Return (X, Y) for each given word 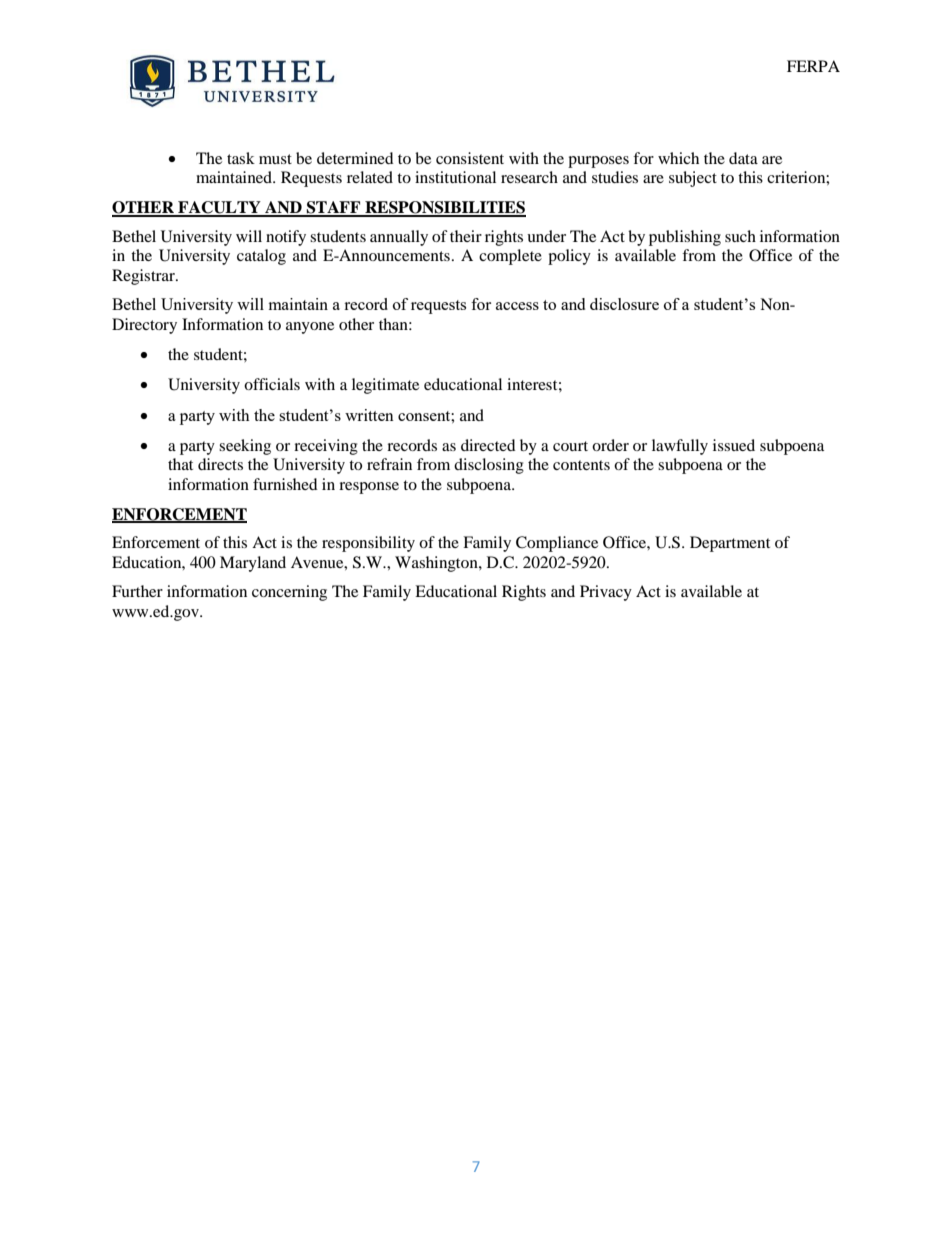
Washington (437, 564)
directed (488, 445)
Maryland (253, 564)
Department (730, 544)
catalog (261, 257)
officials (272, 384)
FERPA (813, 66)
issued (734, 445)
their (466, 236)
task (241, 158)
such (740, 236)
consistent (470, 158)
